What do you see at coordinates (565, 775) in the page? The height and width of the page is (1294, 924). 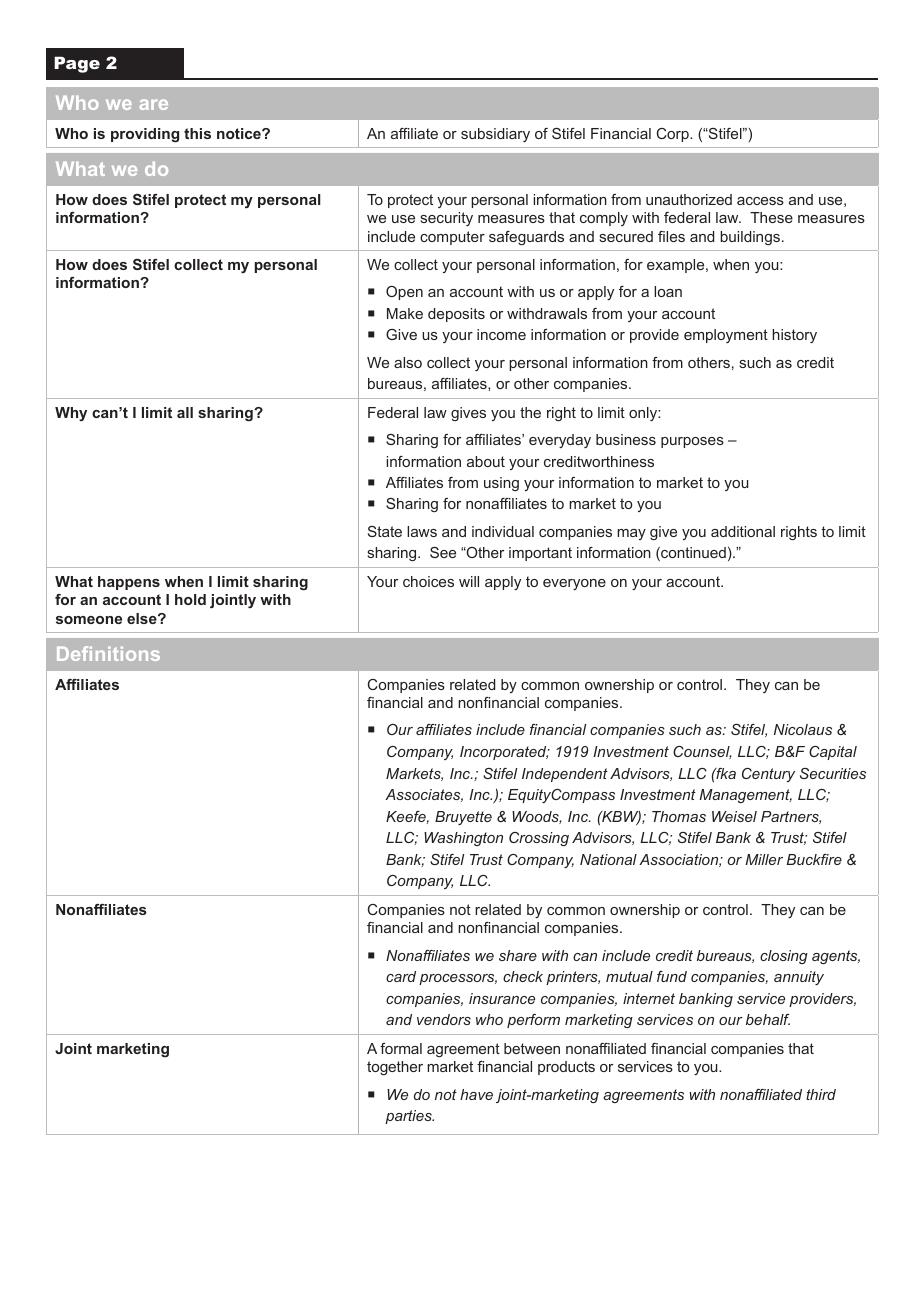 I see `Independent` at bounding box center [565, 775].
